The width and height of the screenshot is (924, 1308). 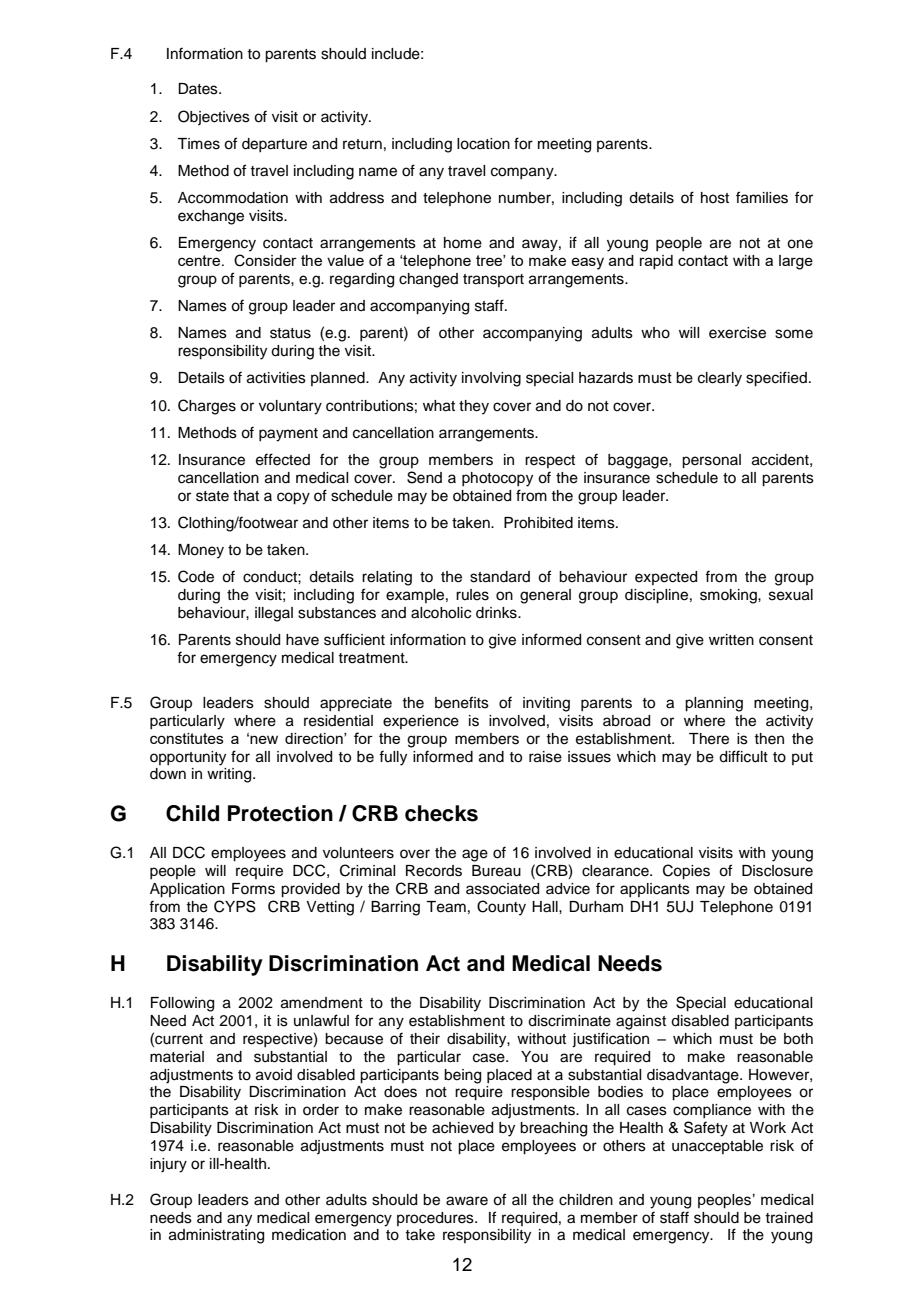 What do you see at coordinates (214, 117) in the screenshot?
I see `Objectives` at bounding box center [214, 117].
